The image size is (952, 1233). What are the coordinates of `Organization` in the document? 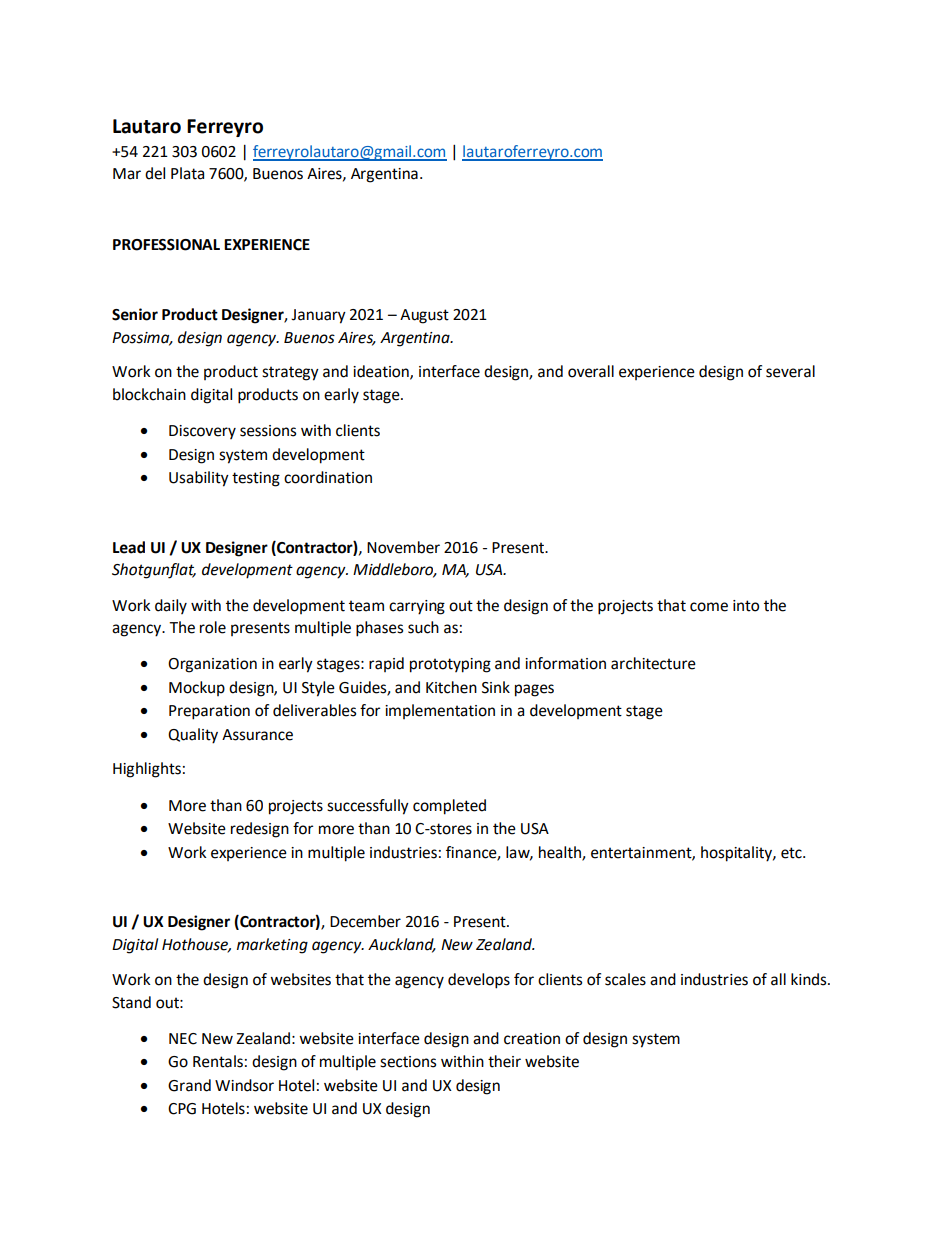 It's located at (212, 665).
